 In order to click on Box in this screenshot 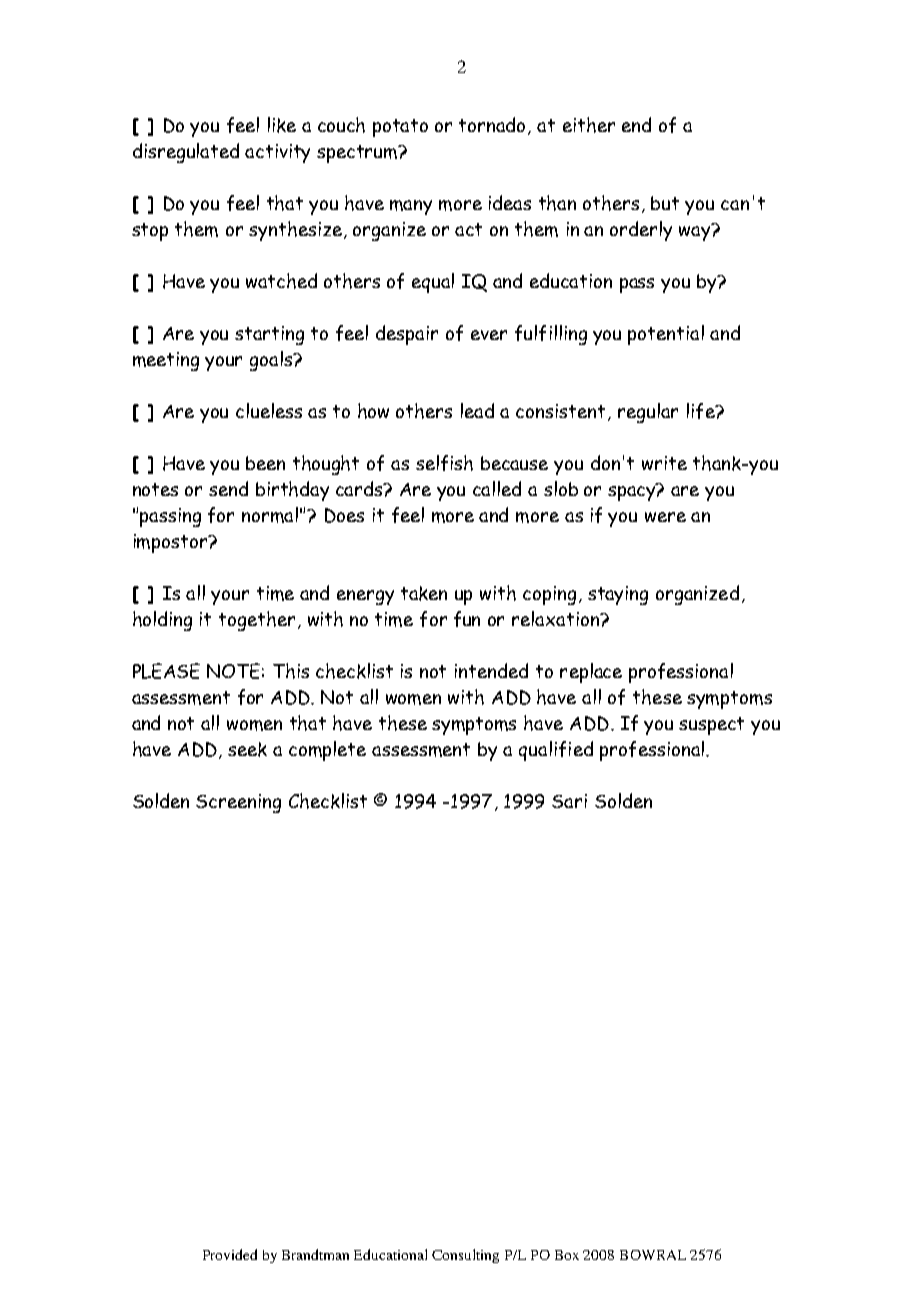, I will do `click(567, 1255)`.
